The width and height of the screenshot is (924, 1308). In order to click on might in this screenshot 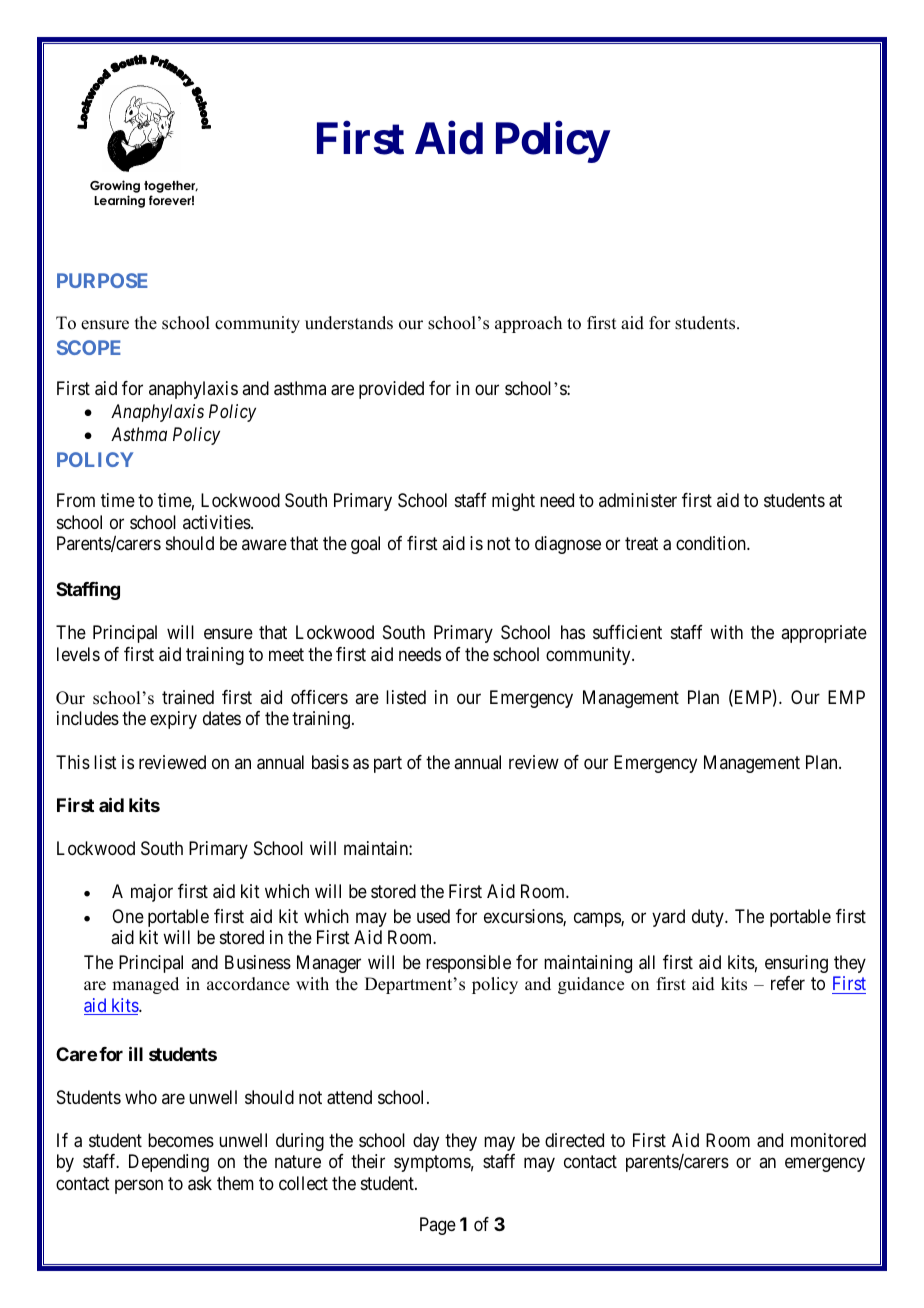, I will do `click(513, 502)`.
